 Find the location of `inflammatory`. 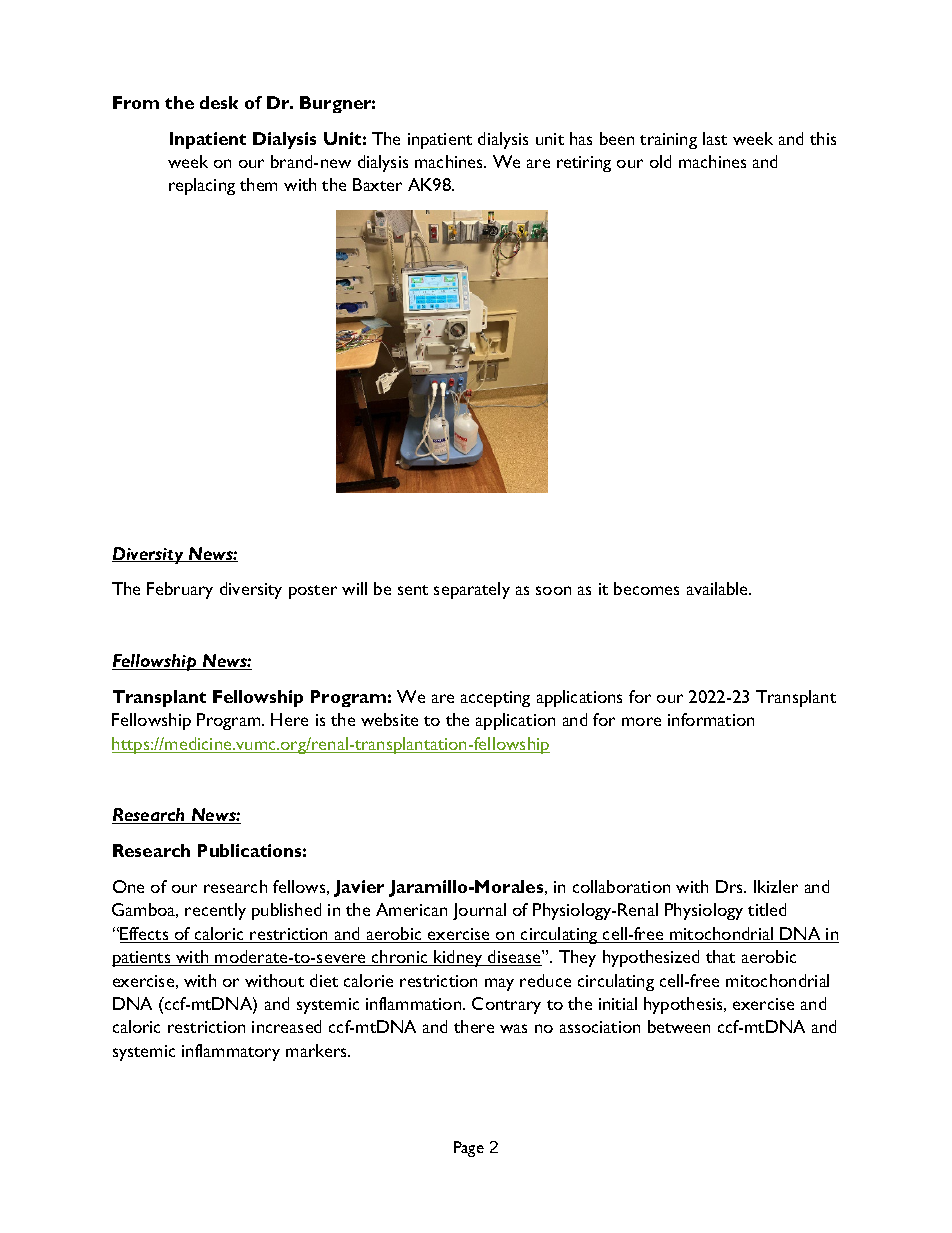

inflammatory is located at coordinates (231, 1052).
